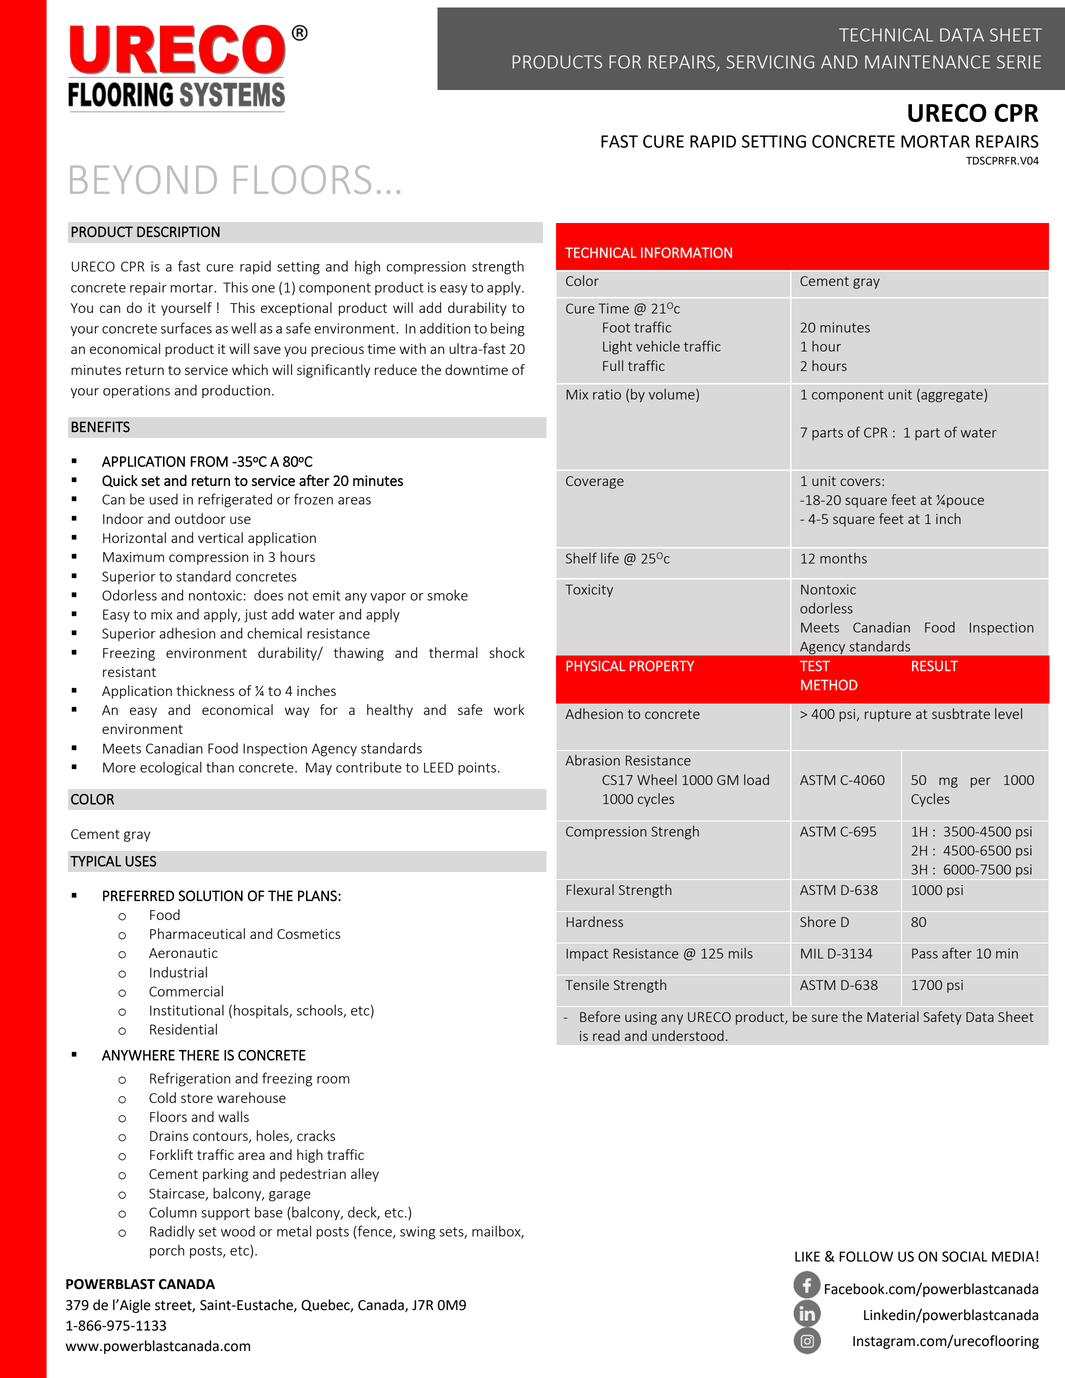 Image resolution: width=1065 pixels, height=1378 pixels. I want to click on Flexural, so click(590, 889).
